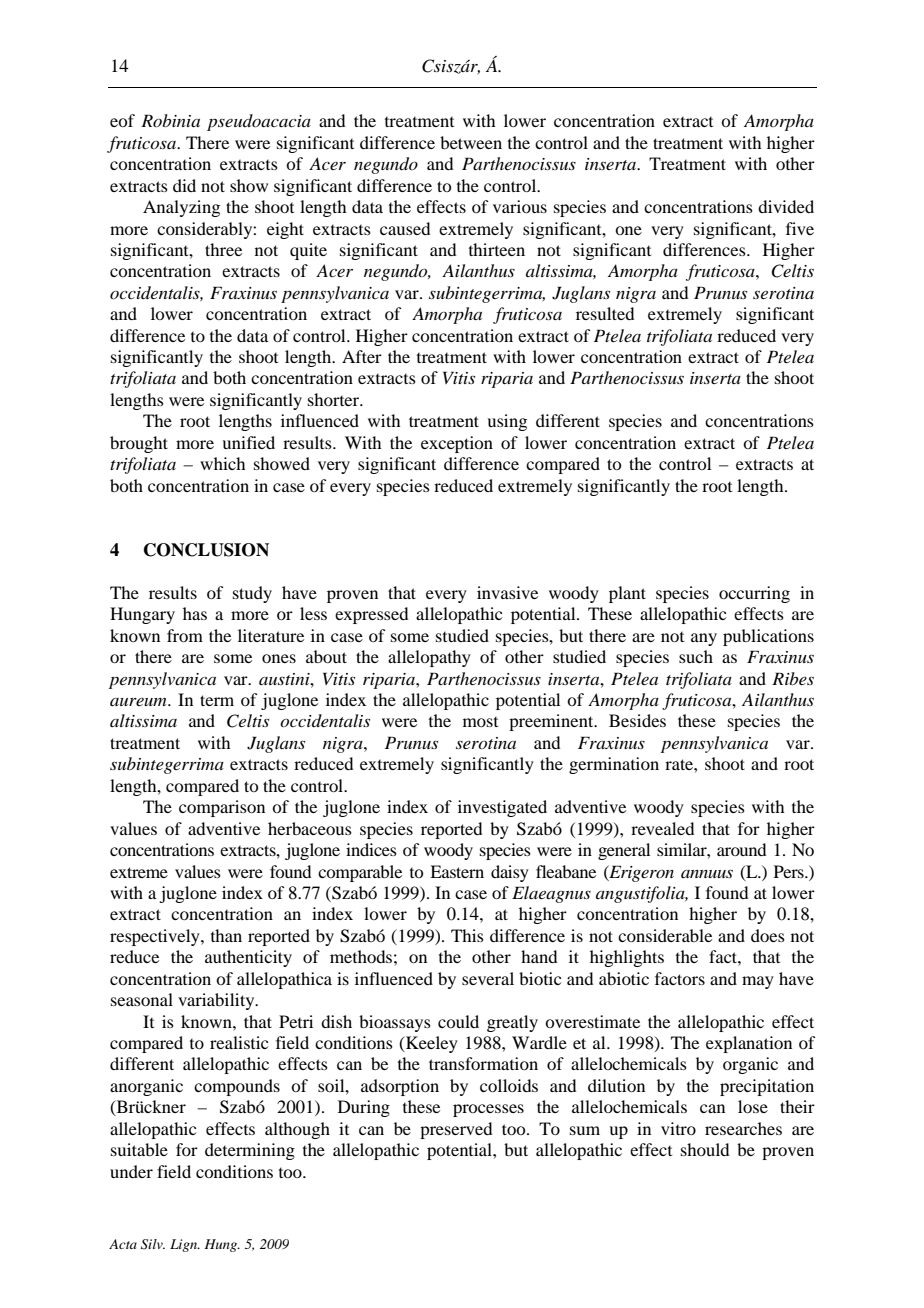 This document has width=924, height=1308. Describe the element at coordinates (457, 444) in the document. I see `exception` at that location.
